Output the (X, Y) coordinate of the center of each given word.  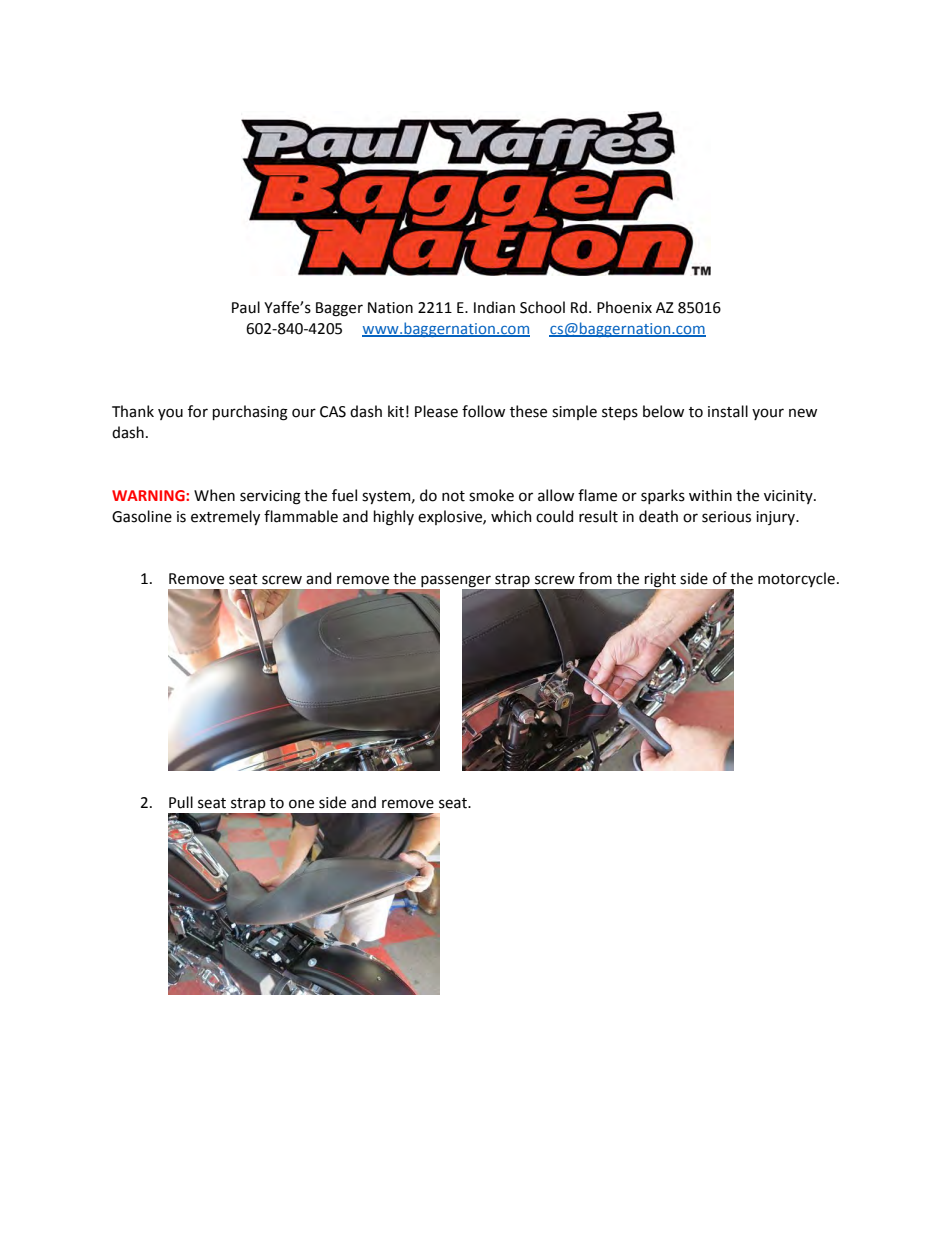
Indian (494, 307)
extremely (225, 517)
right (659, 581)
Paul (246, 307)
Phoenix (624, 307)
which (511, 516)
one (301, 804)
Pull (181, 802)
